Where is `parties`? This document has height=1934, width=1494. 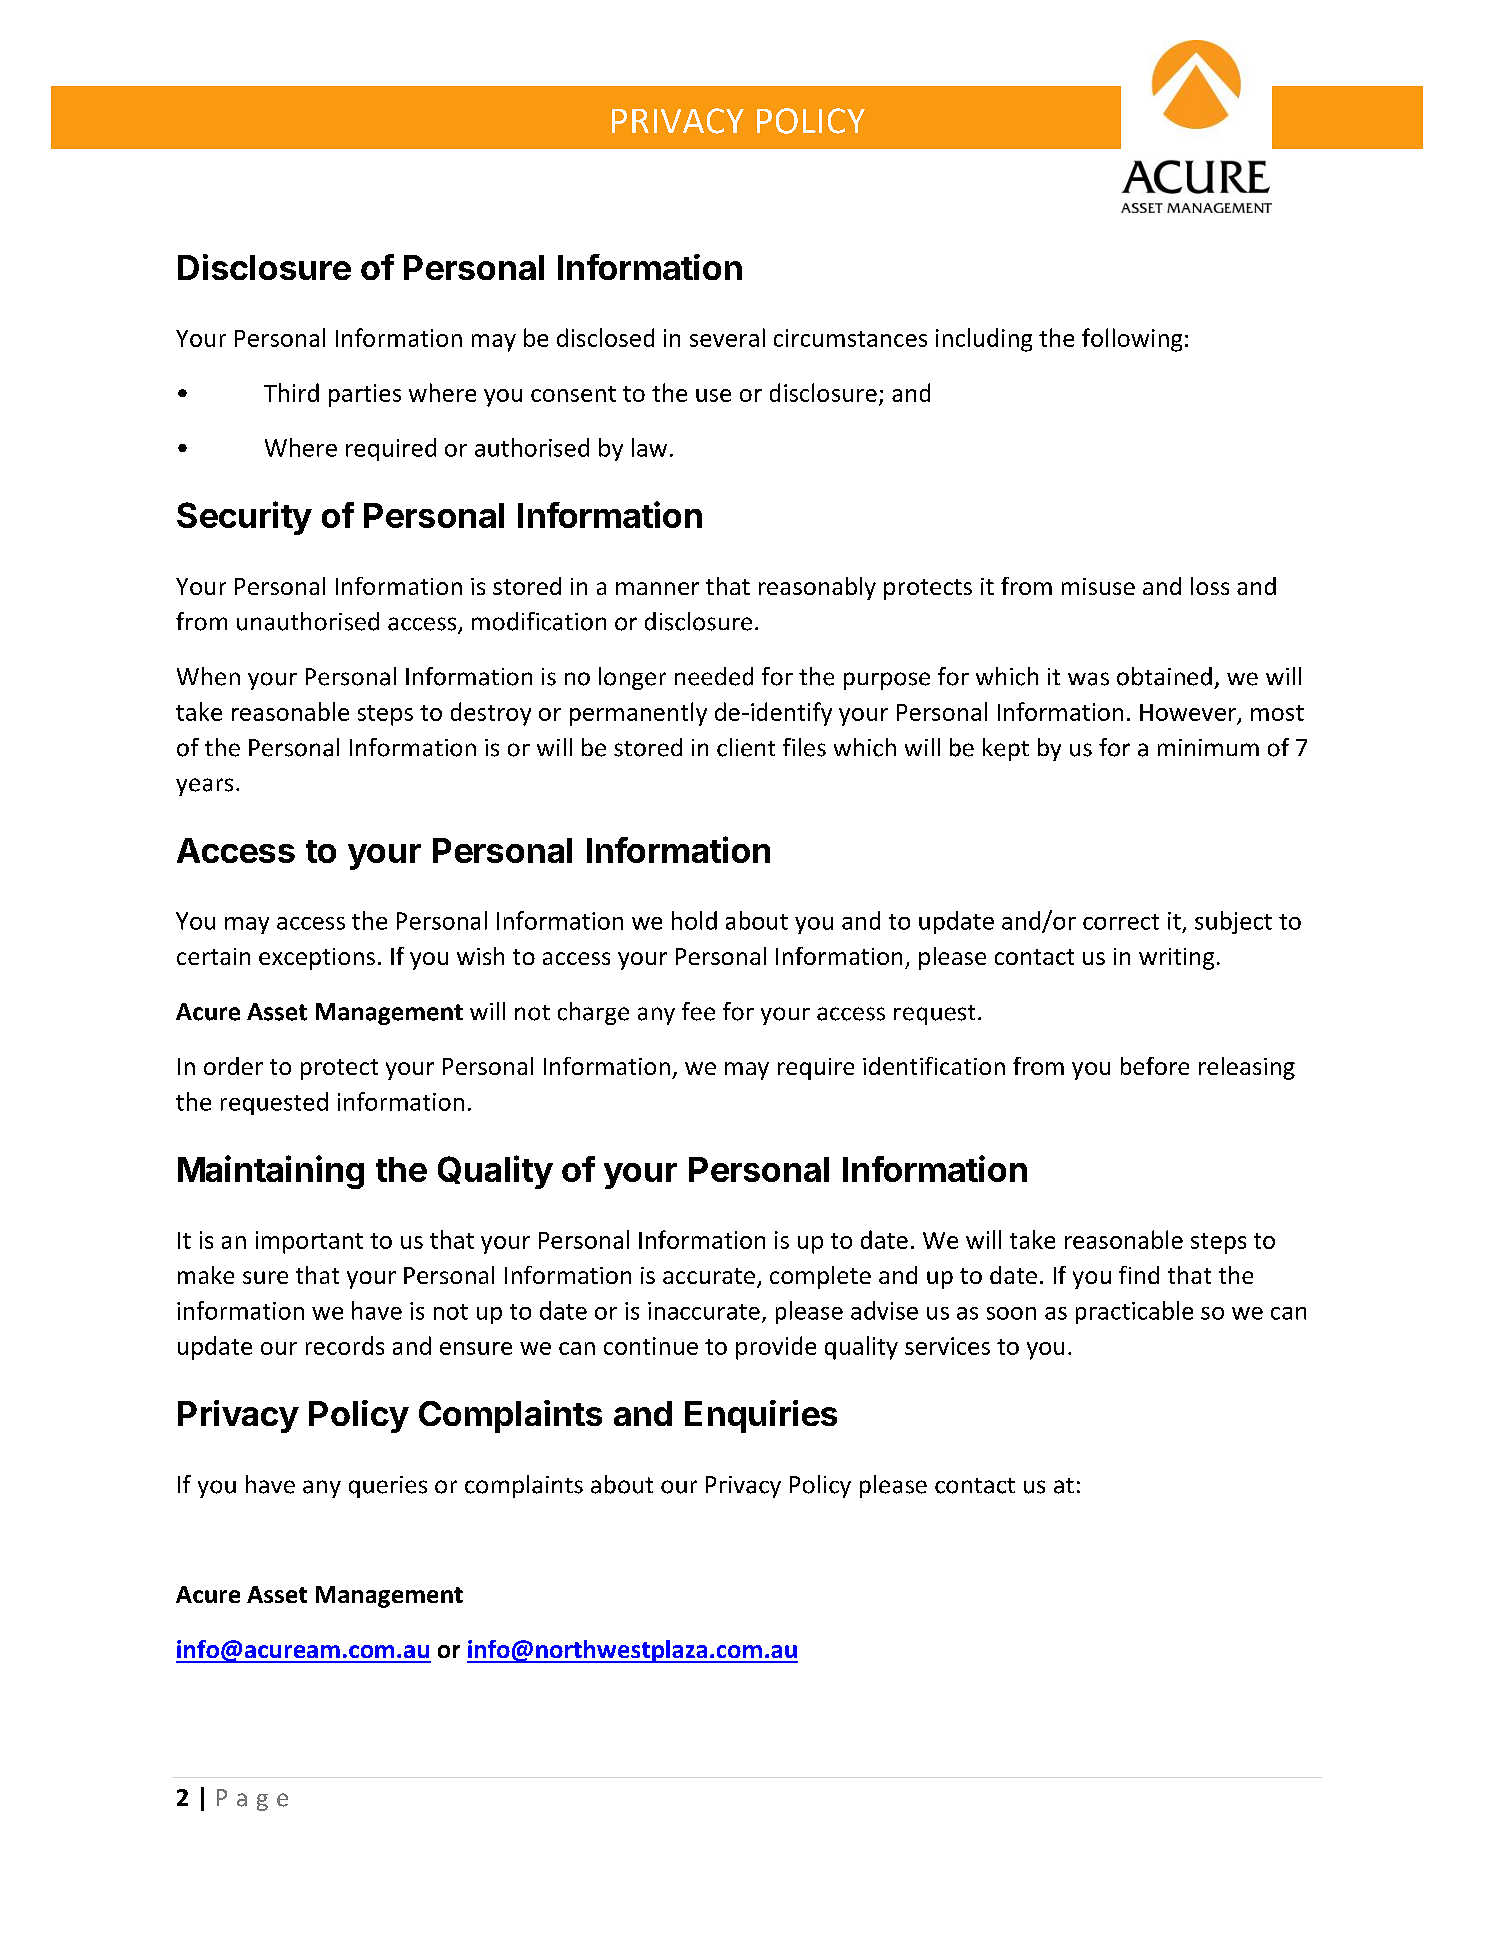 parties is located at coordinates (365, 395).
